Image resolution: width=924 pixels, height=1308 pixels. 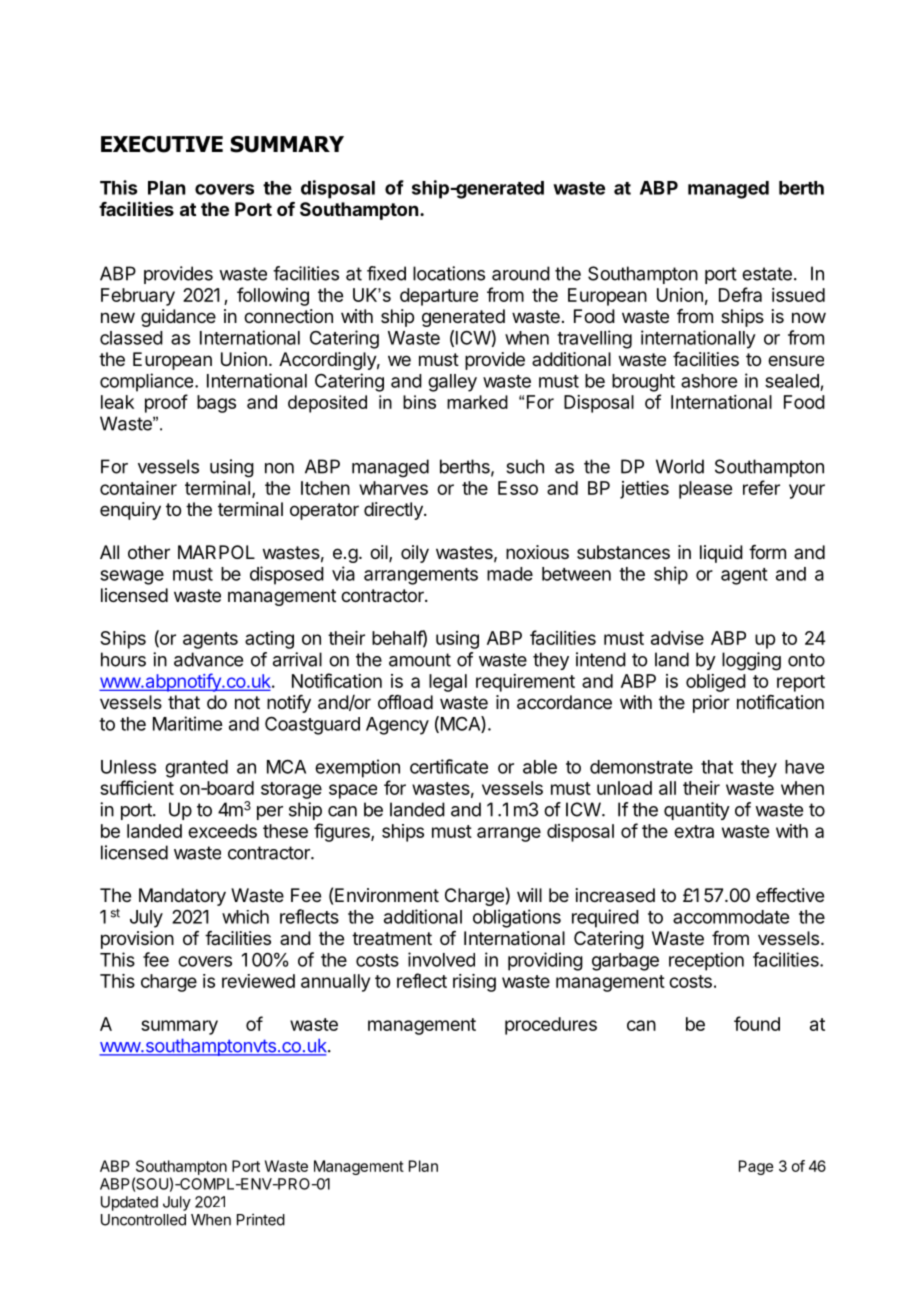 I want to click on Printed, so click(x=261, y=1219).
